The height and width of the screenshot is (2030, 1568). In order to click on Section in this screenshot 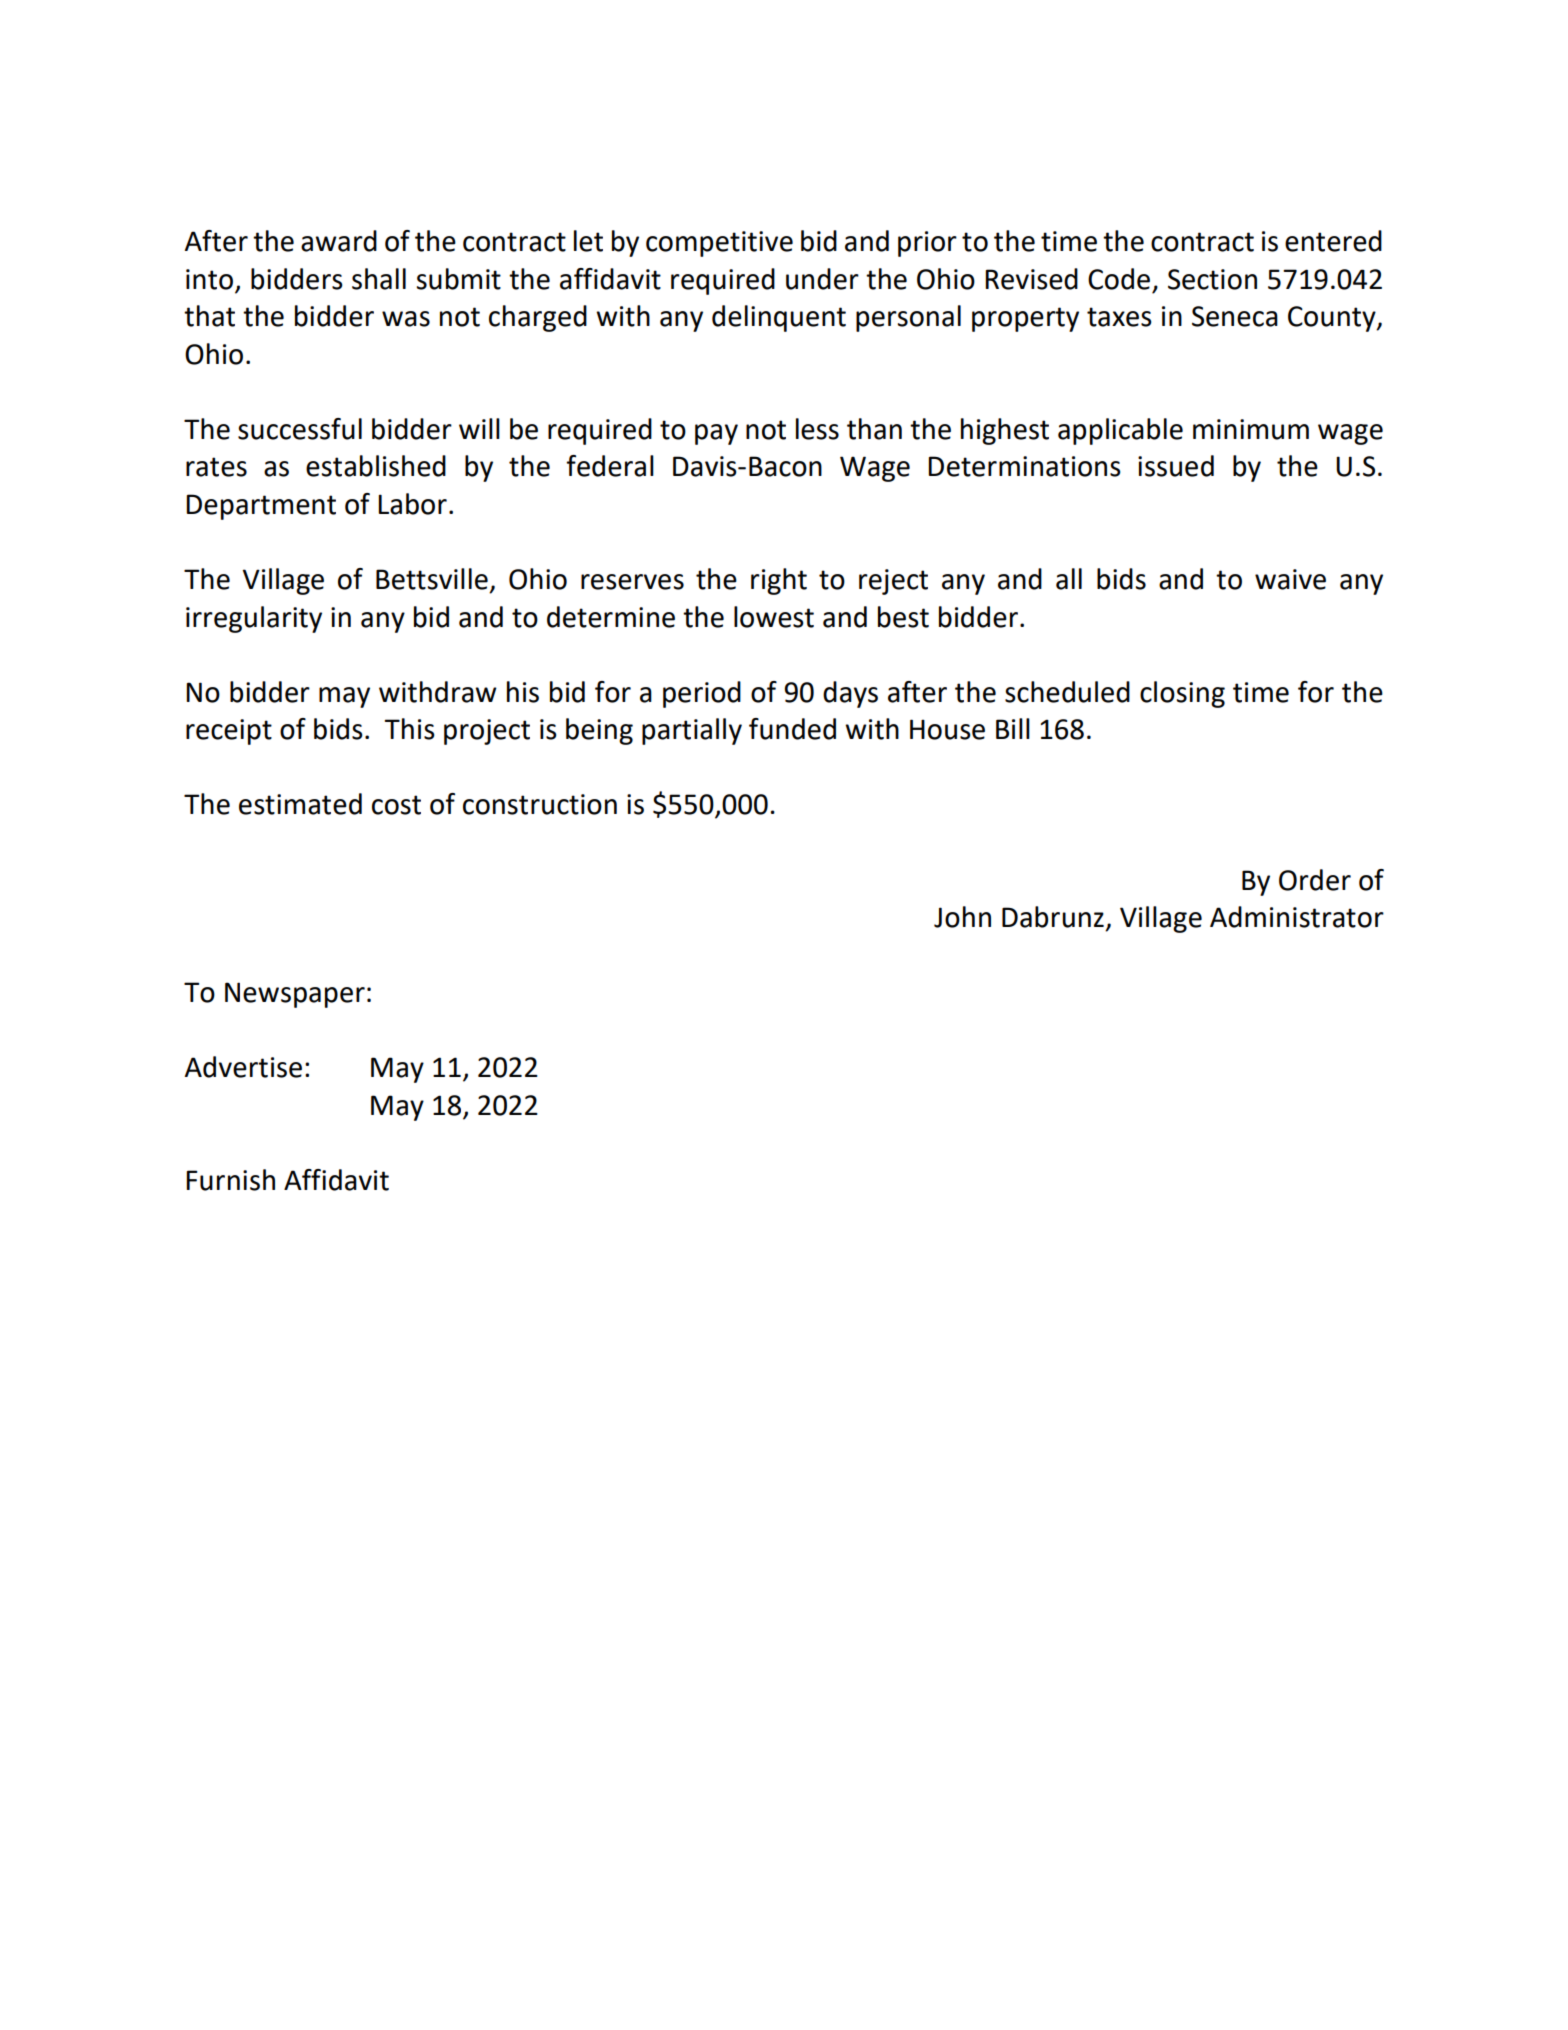, I will do `click(1212, 279)`.
